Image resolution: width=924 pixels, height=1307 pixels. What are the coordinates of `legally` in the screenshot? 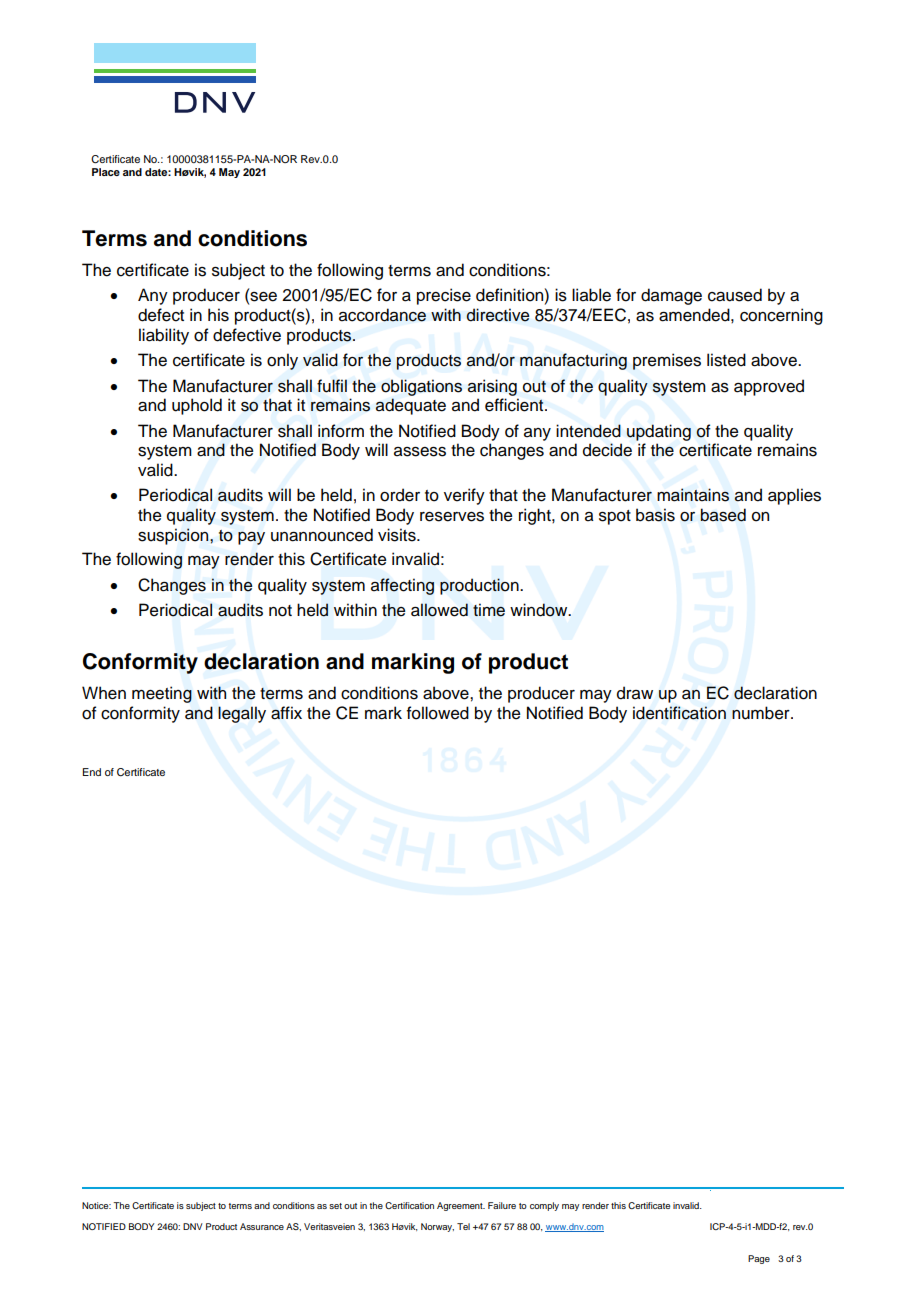 It's located at (242, 714).
